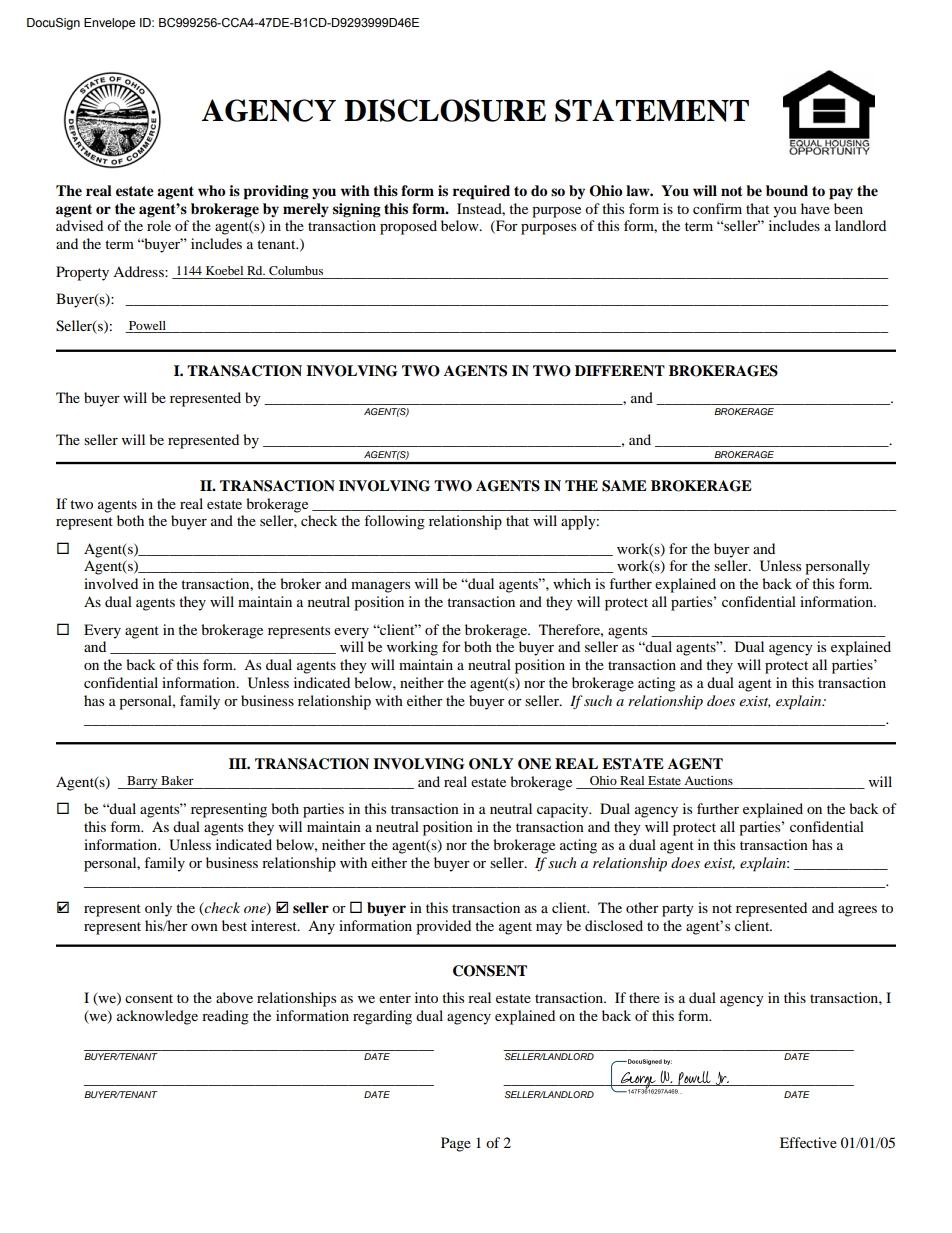  What do you see at coordinates (211, 190) in the screenshot?
I see `who` at bounding box center [211, 190].
